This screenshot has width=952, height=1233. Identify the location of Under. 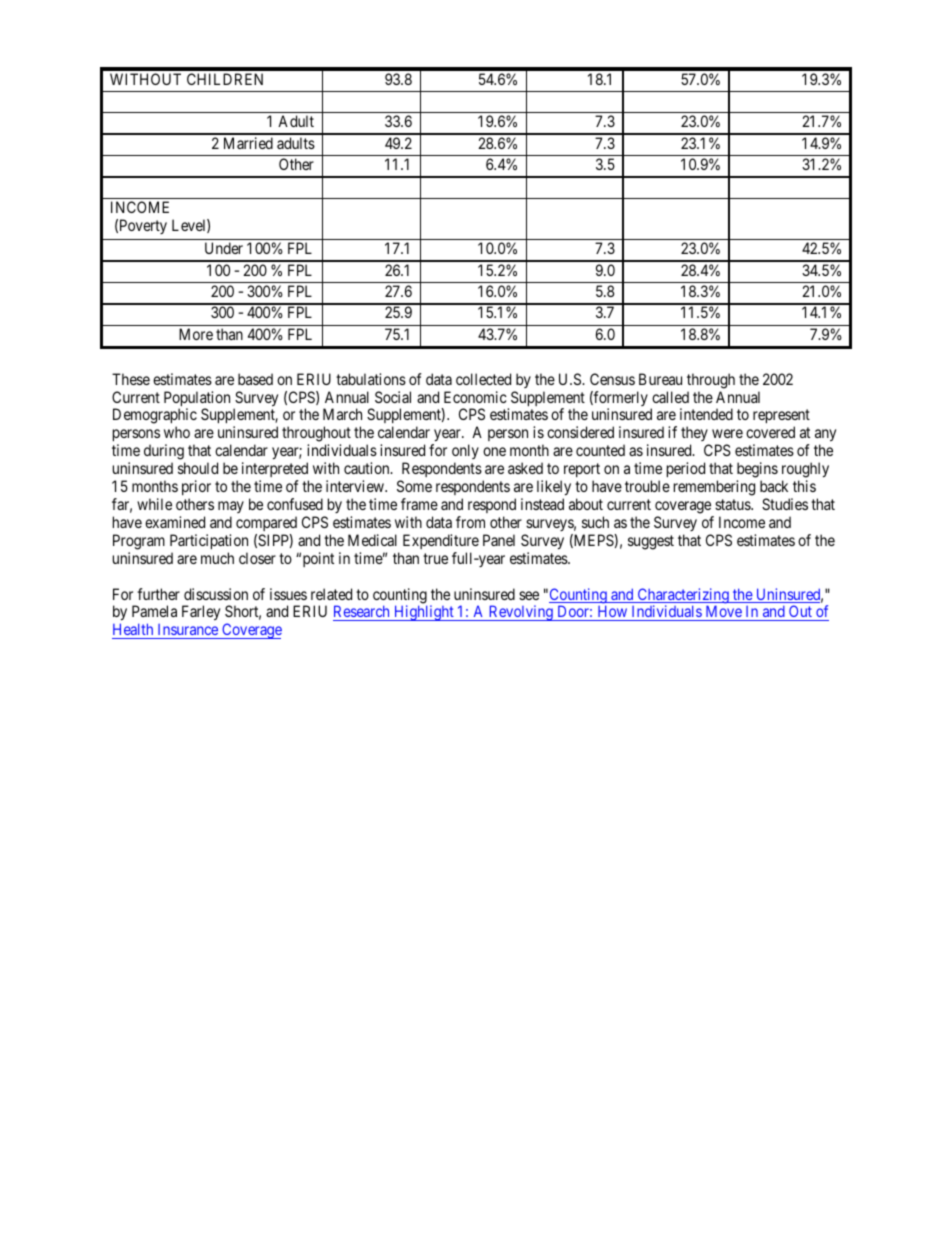
(224, 248).
